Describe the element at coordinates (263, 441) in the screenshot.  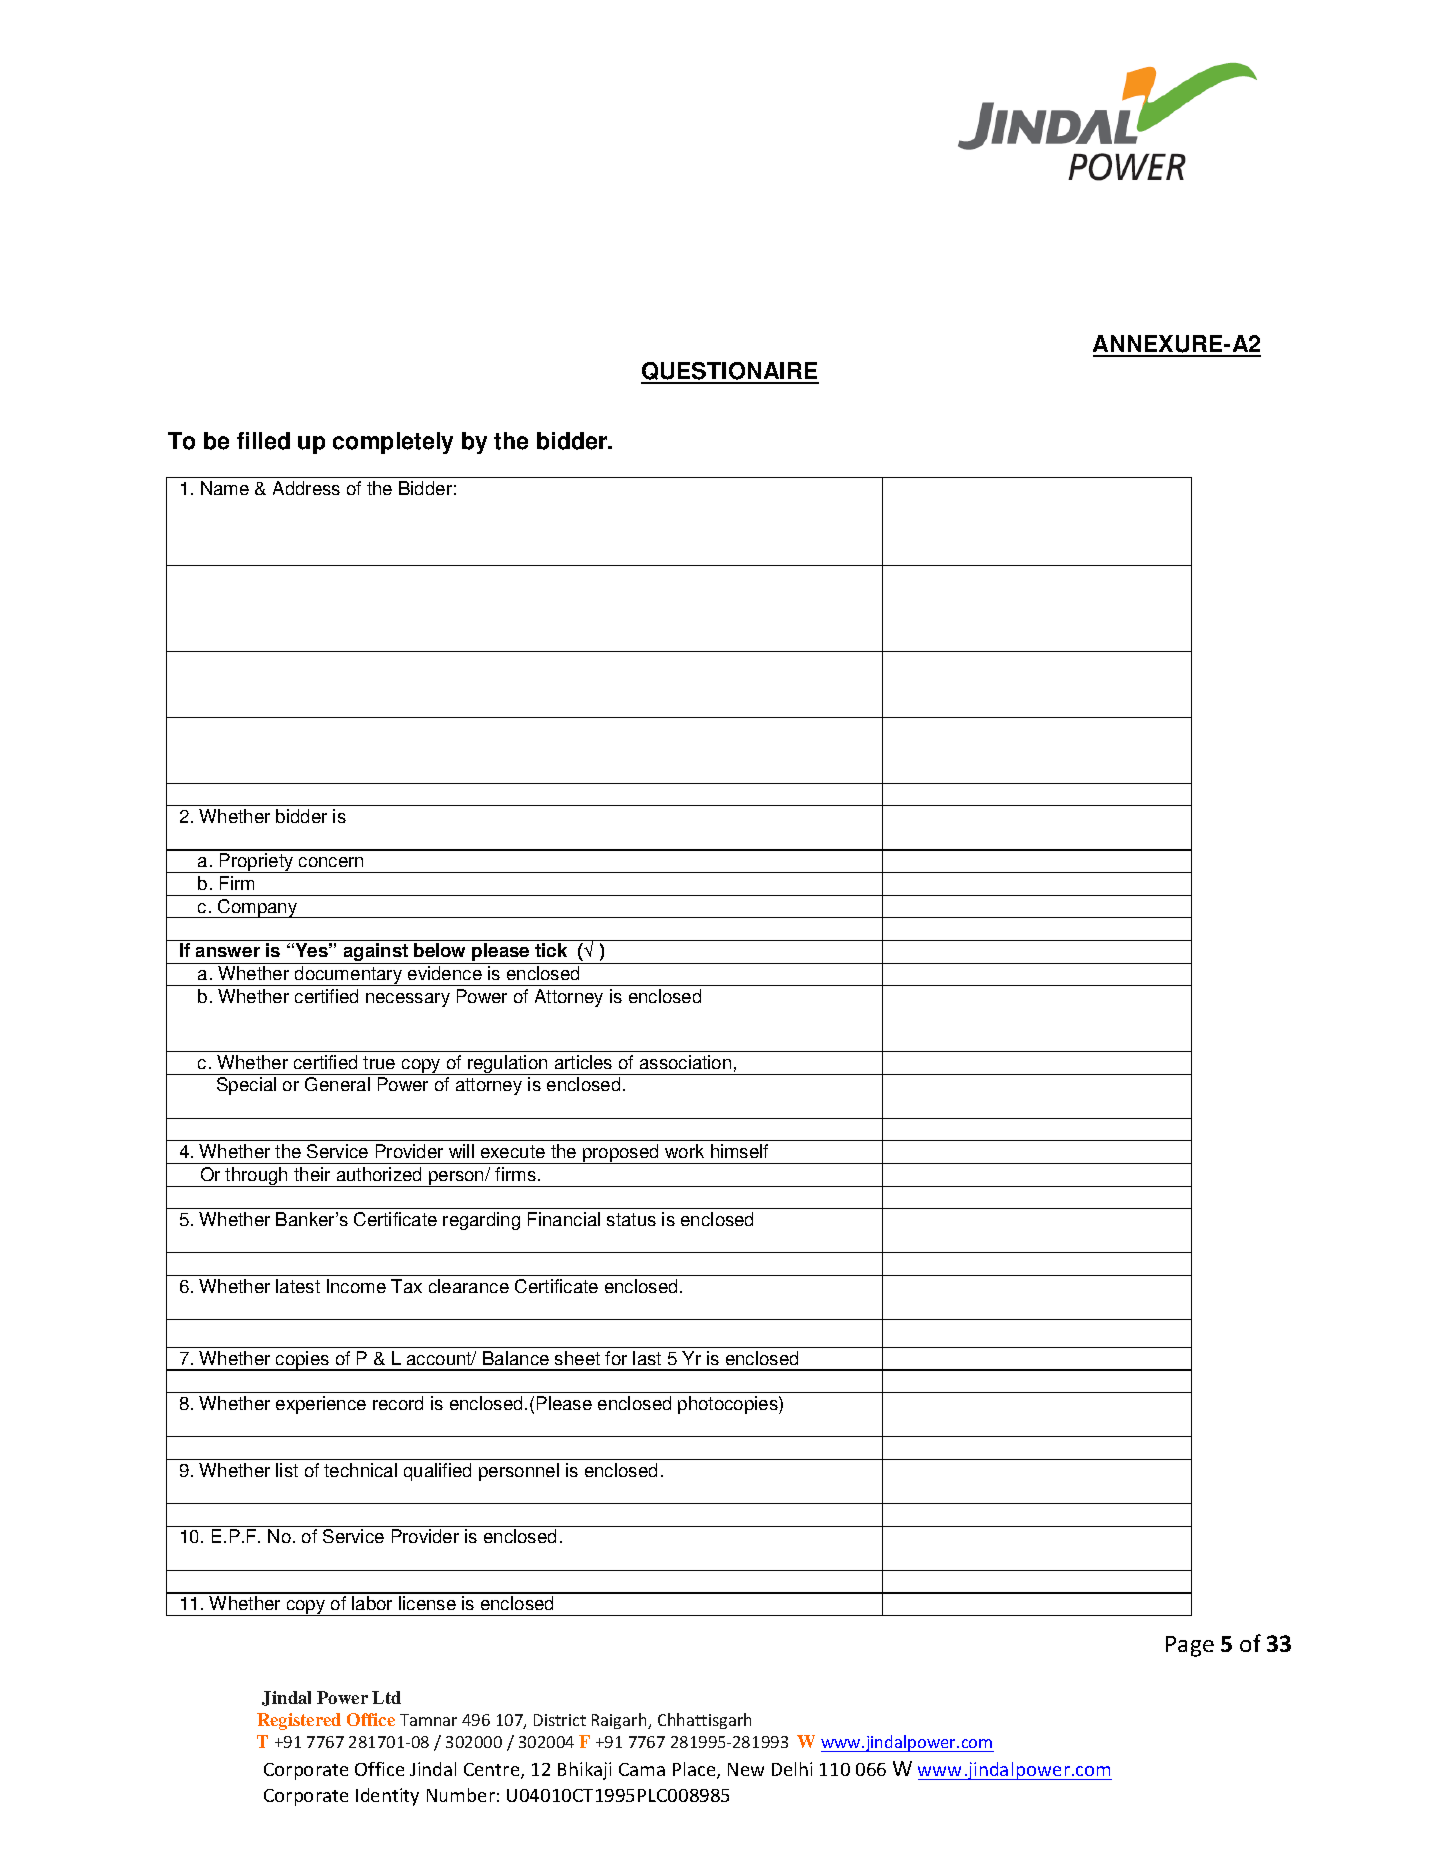
I see `filled` at that location.
